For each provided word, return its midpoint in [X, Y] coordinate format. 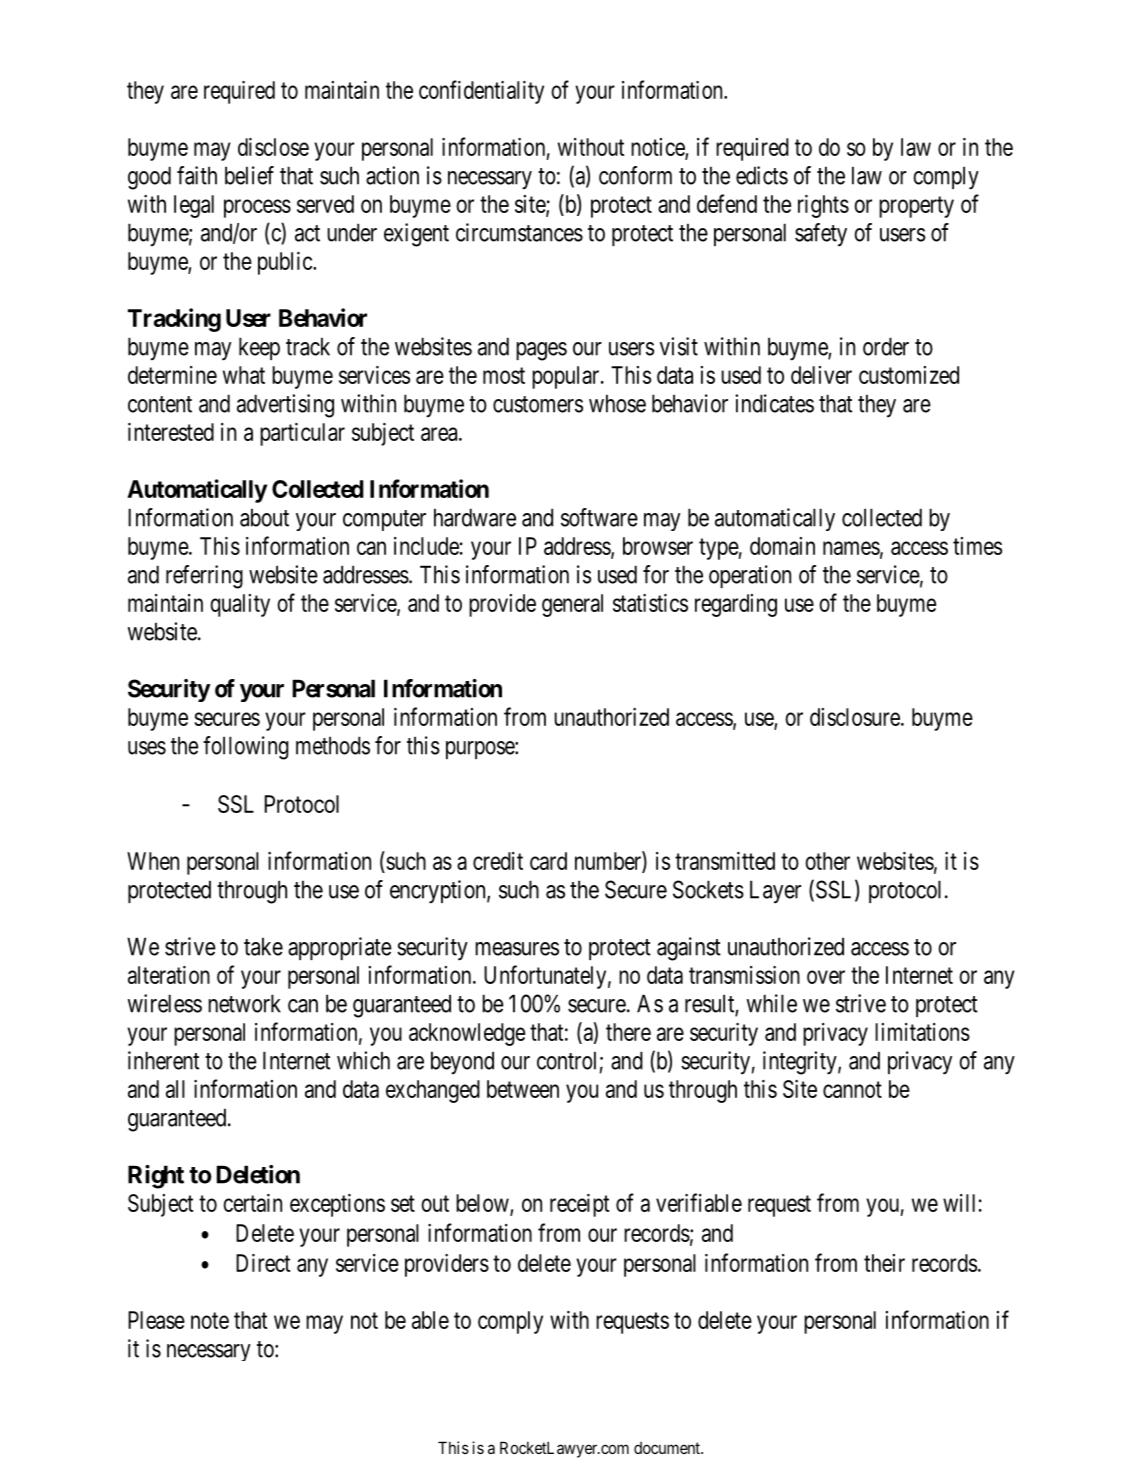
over [826, 977]
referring [204, 577]
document [668, 1448]
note [210, 1320]
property [916, 207]
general [572, 605]
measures [517, 949]
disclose [273, 147]
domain [782, 546]
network [244, 1003]
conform [635, 175]
